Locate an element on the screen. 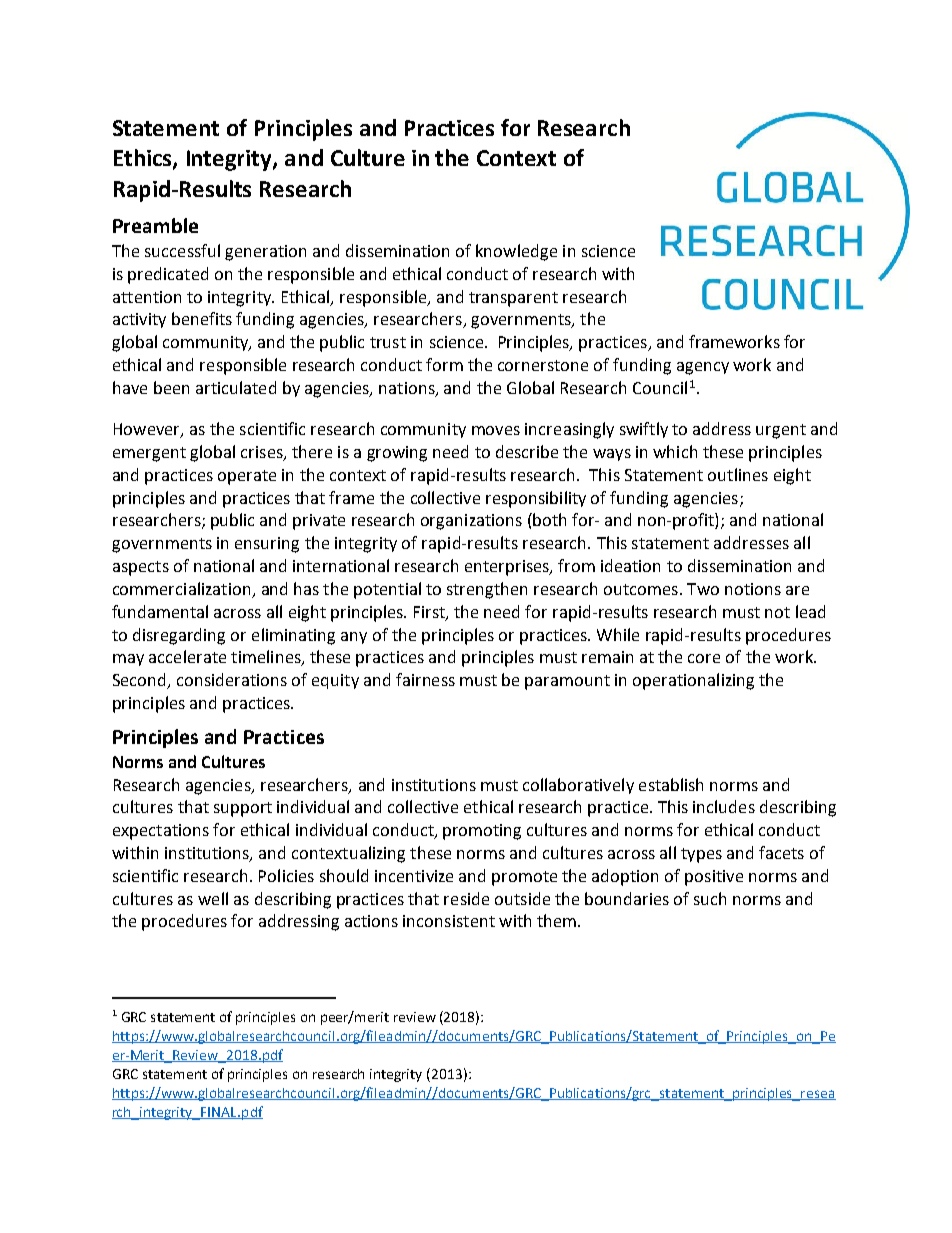 This screenshot has width=952, height=1233. Ethics is located at coordinates (144, 159).
